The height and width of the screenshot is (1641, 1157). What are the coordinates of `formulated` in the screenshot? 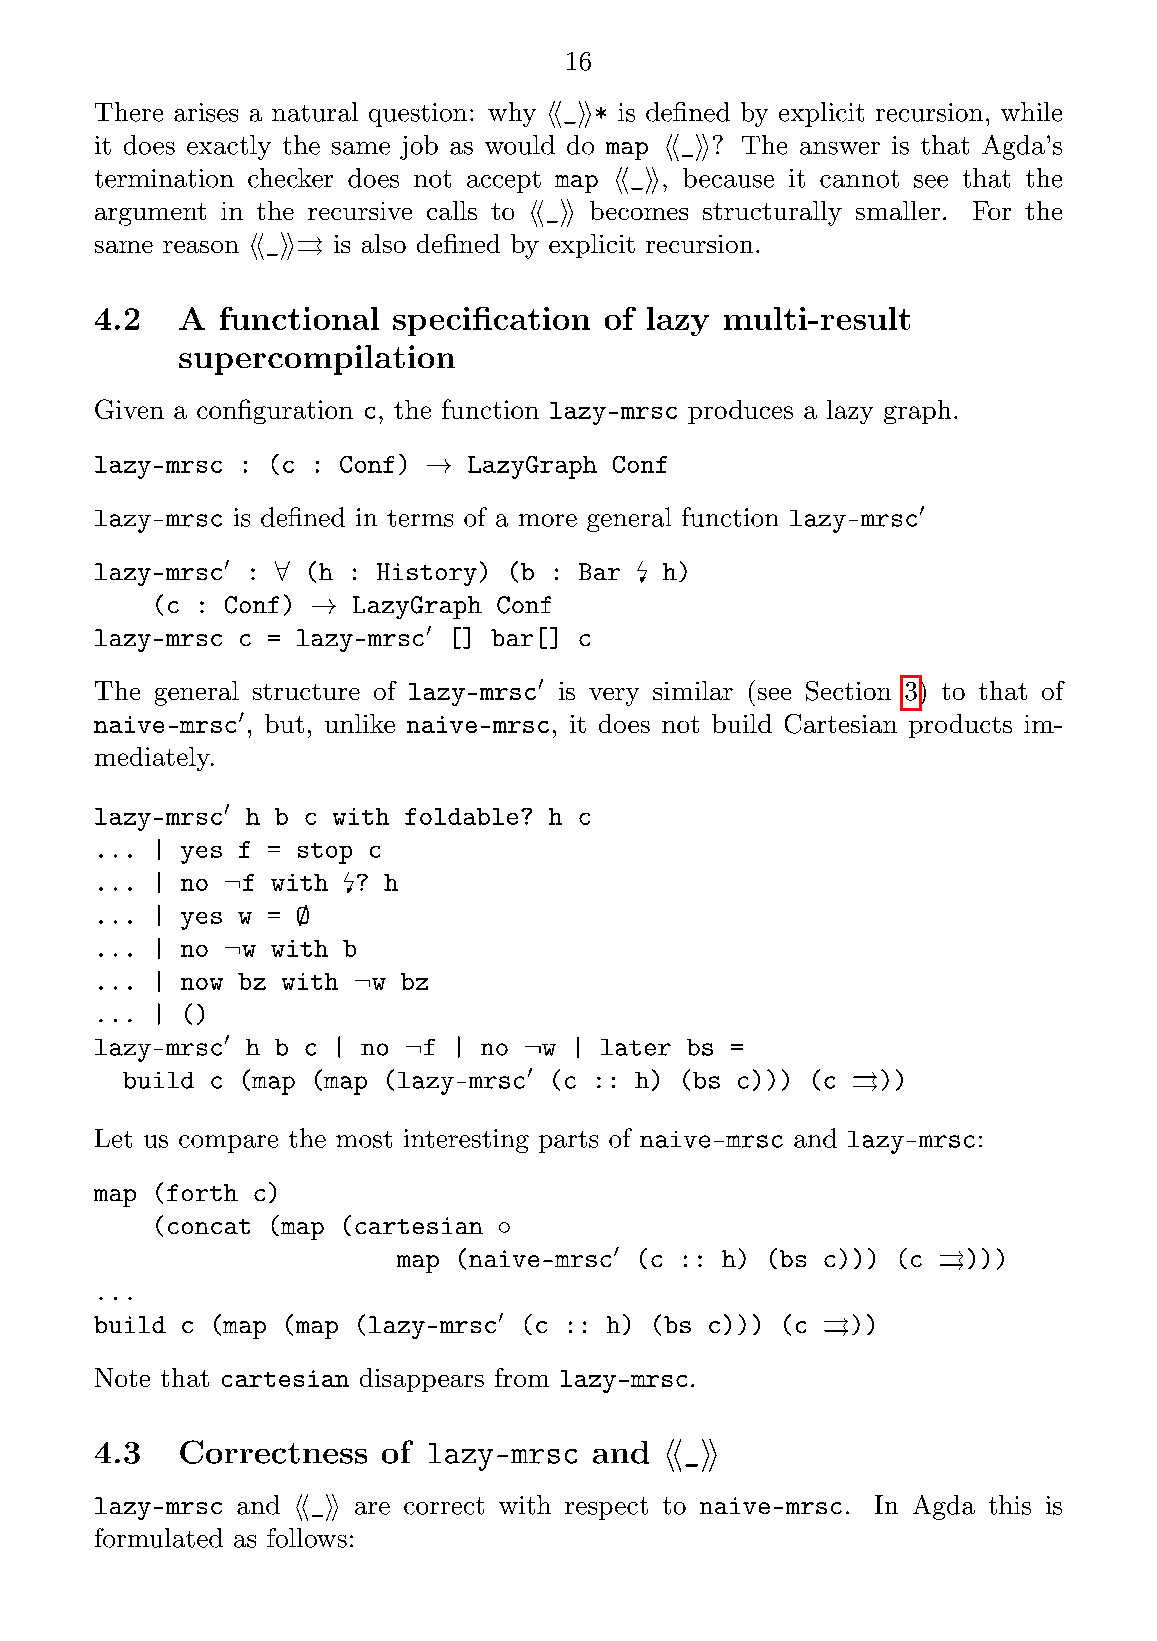 It's located at (159, 1538).
